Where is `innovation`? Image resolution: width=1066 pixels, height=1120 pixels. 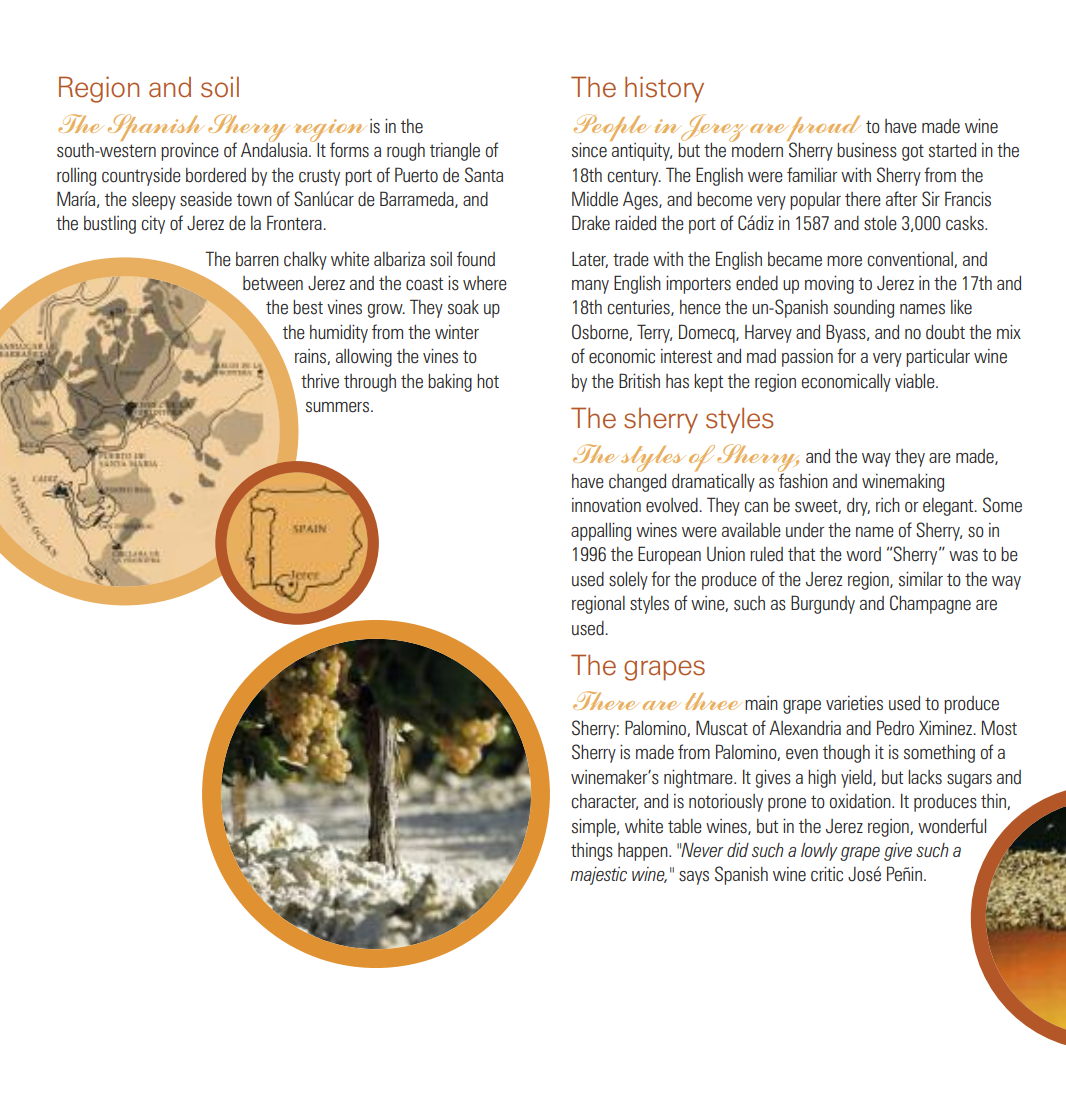
innovation is located at coordinates (606, 505).
